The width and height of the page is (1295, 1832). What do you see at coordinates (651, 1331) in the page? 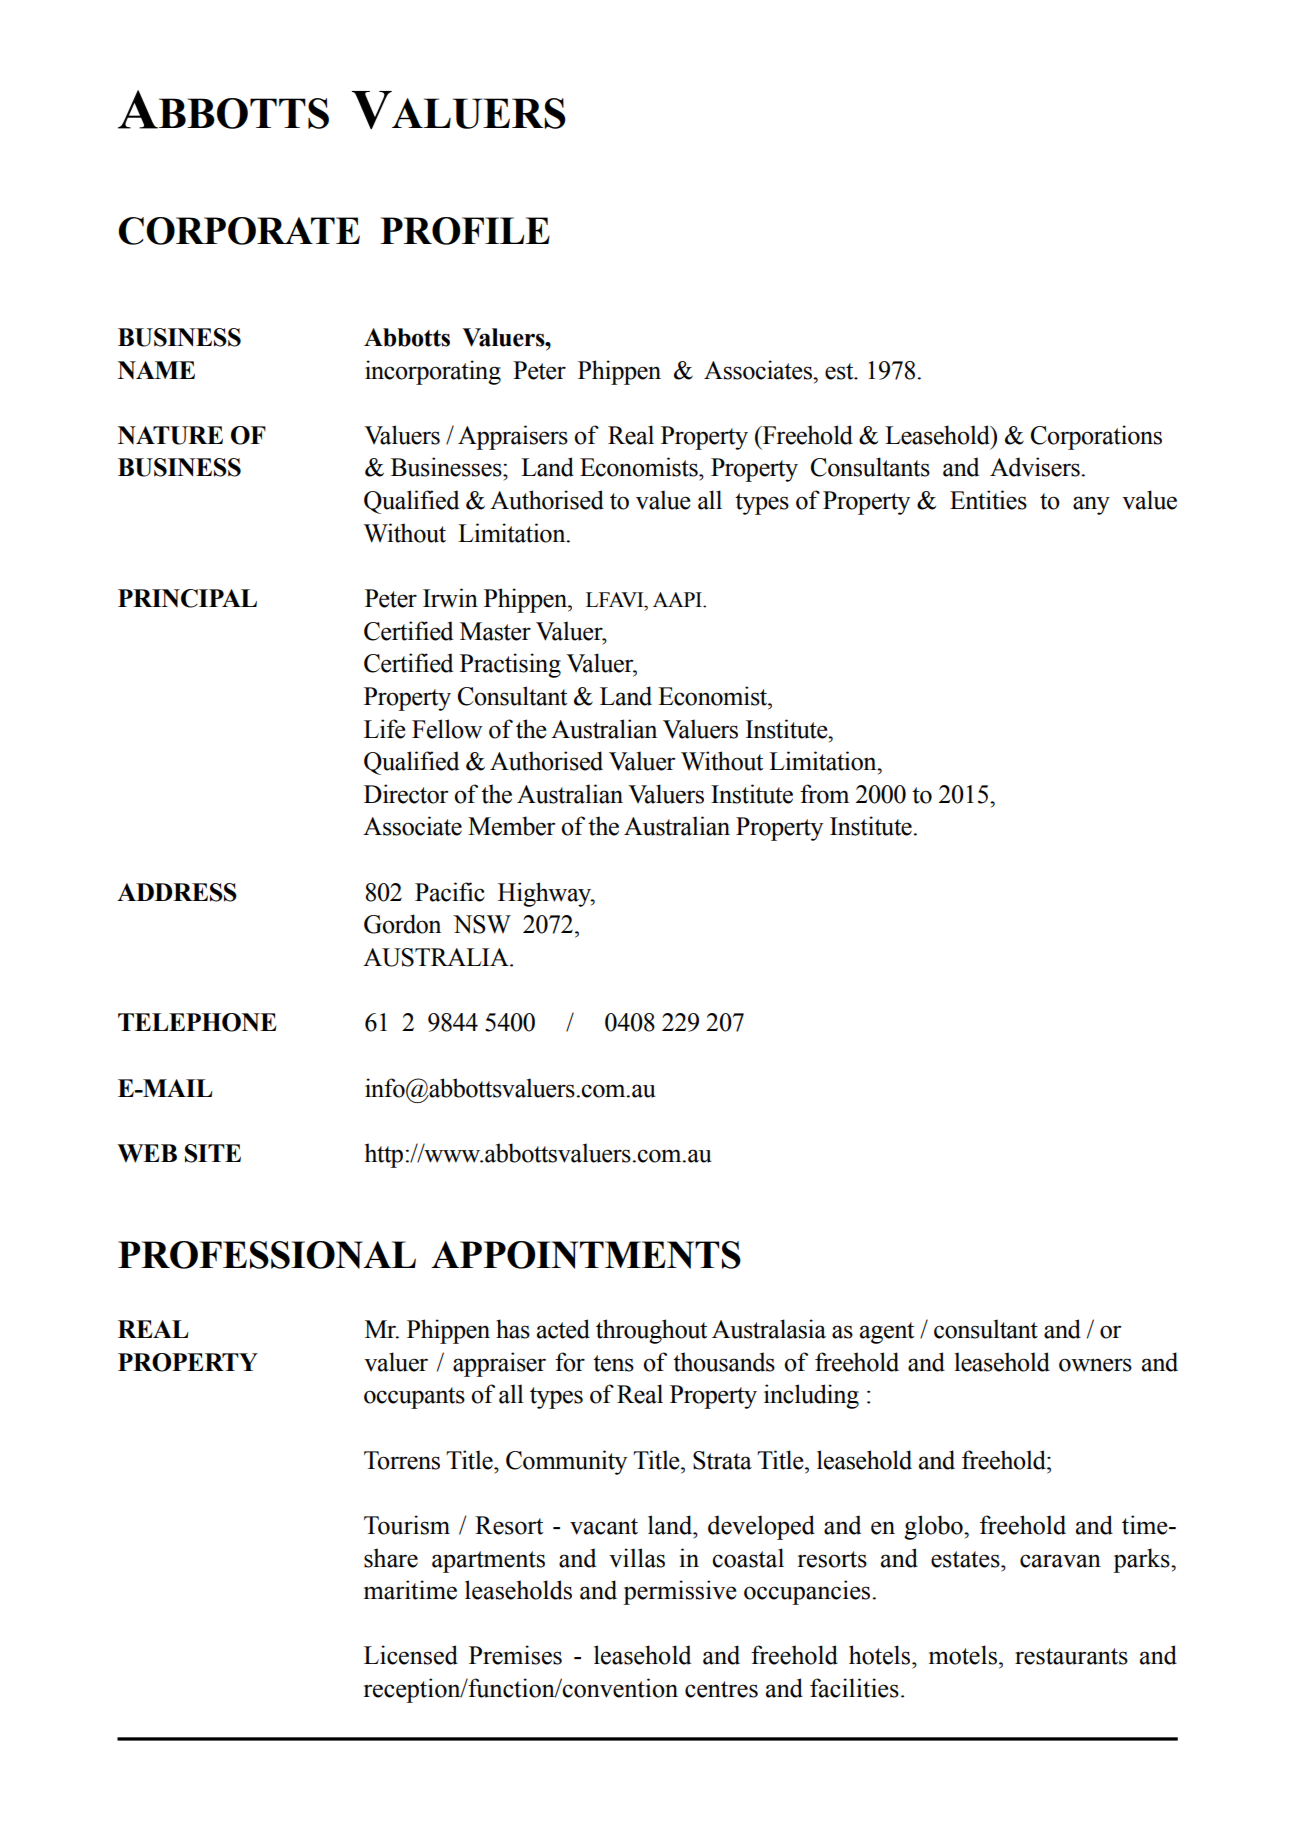
I see `throughout` at bounding box center [651, 1331].
